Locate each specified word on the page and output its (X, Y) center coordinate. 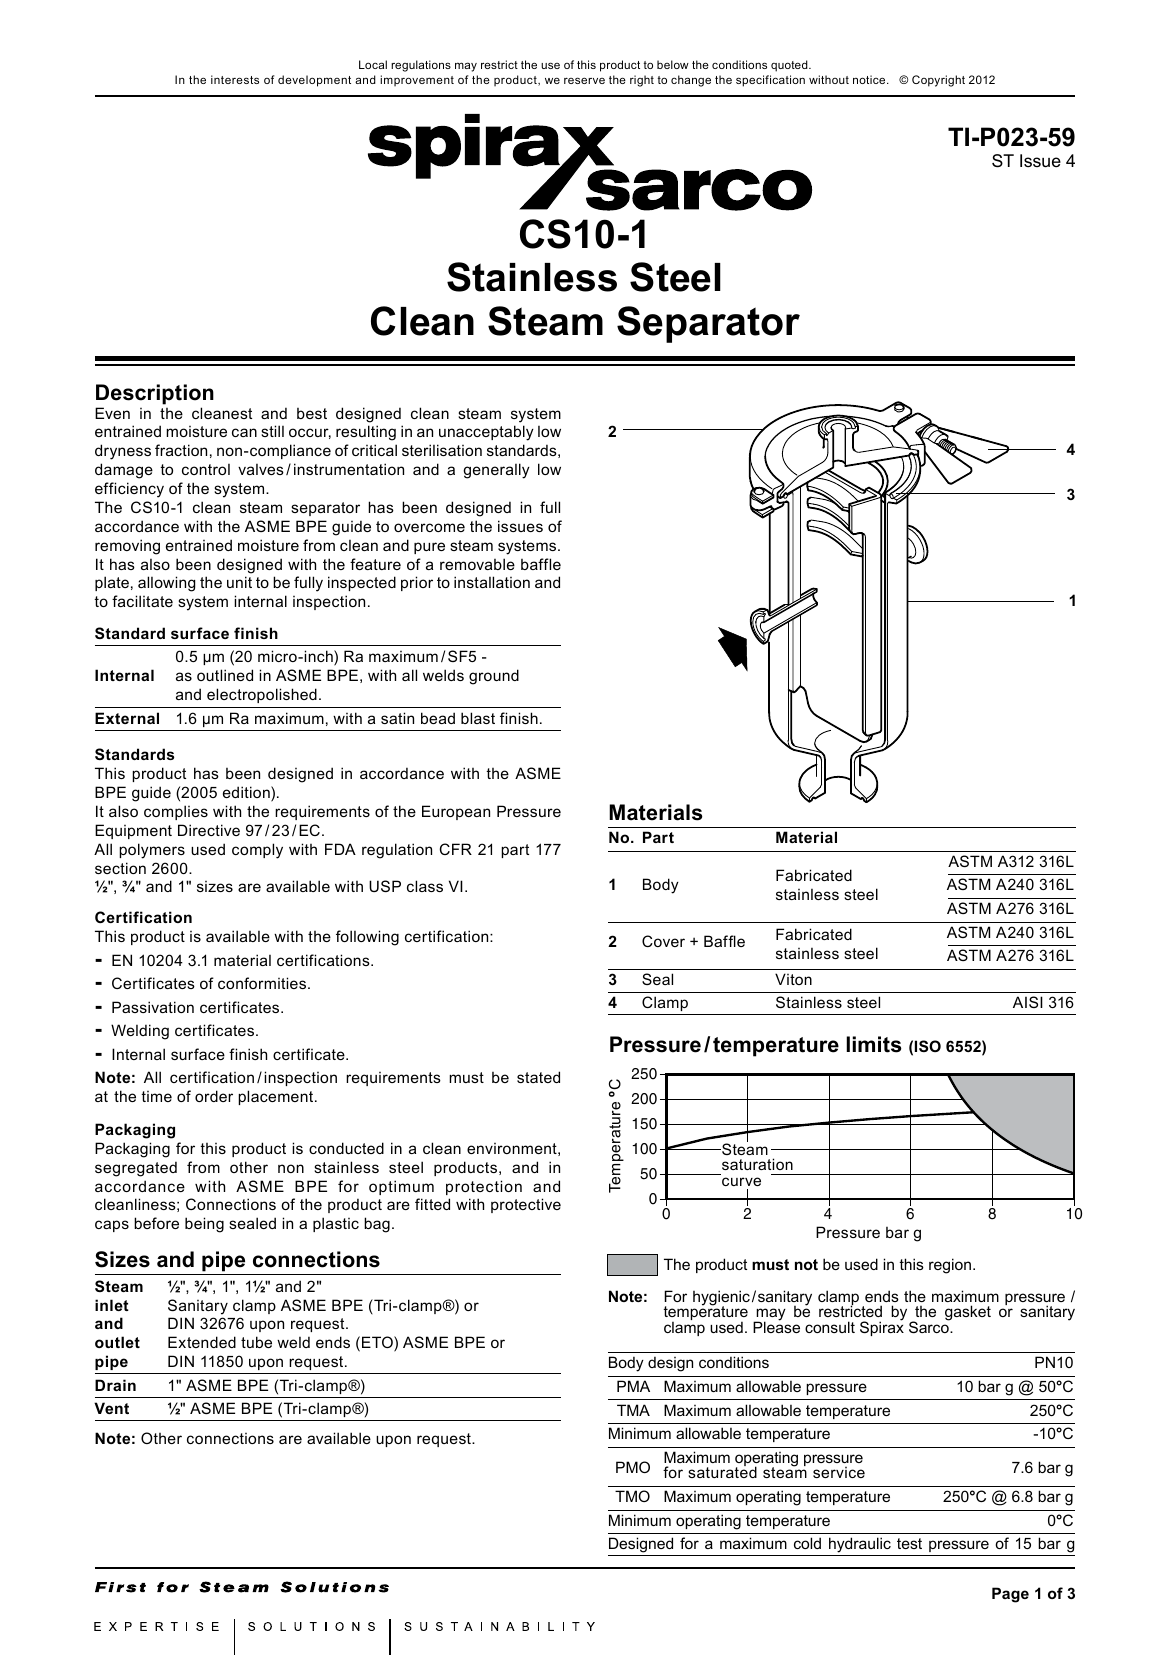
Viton (793, 979)
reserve (584, 80)
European (456, 812)
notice (870, 79)
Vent (111, 1408)
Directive (209, 830)
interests (235, 79)
